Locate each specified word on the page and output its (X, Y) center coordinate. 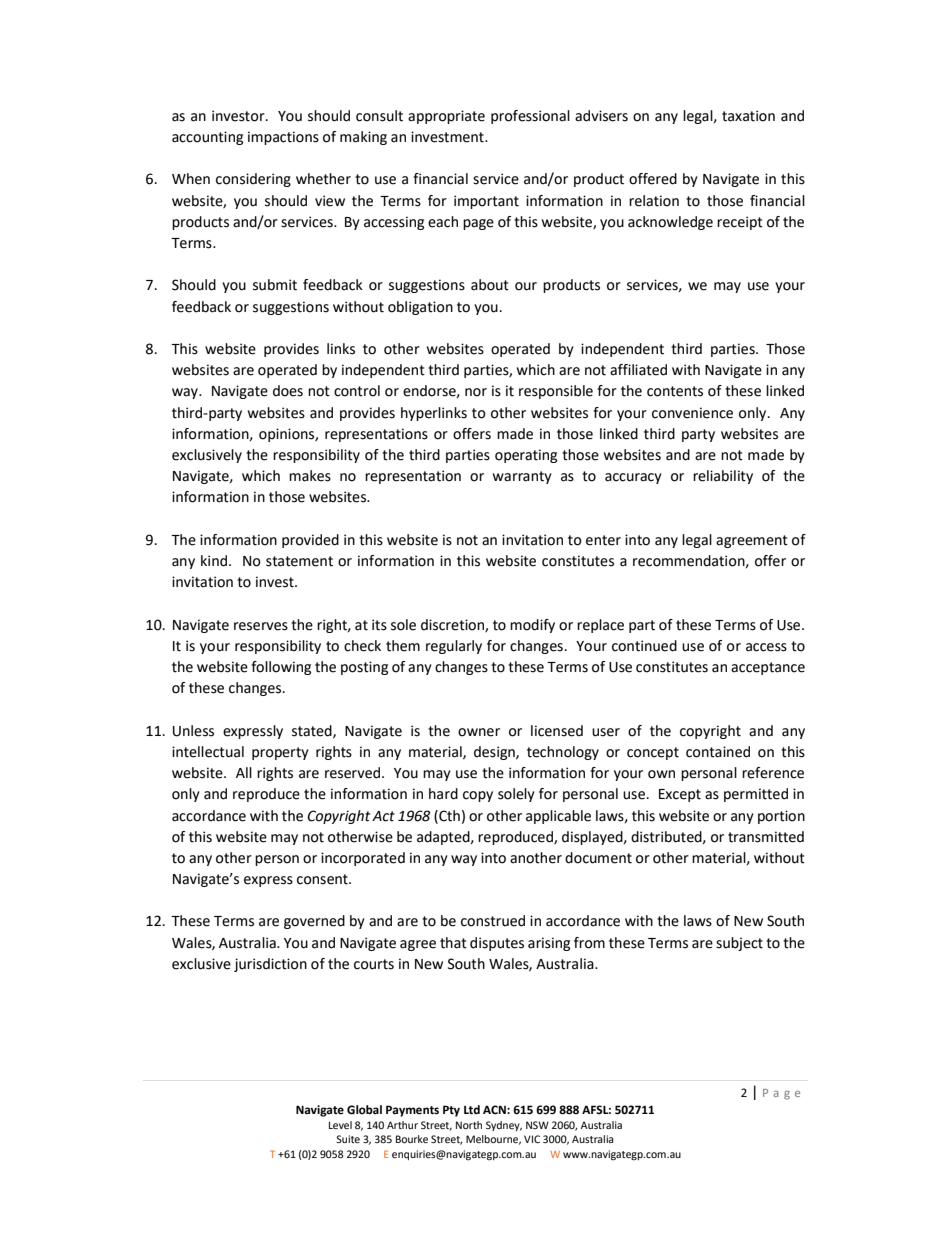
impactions (283, 138)
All (244, 772)
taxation (748, 116)
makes (310, 476)
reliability (723, 477)
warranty (522, 477)
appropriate (446, 117)
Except (680, 795)
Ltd (472, 1109)
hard (443, 794)
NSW (537, 1125)
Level (340, 1125)
